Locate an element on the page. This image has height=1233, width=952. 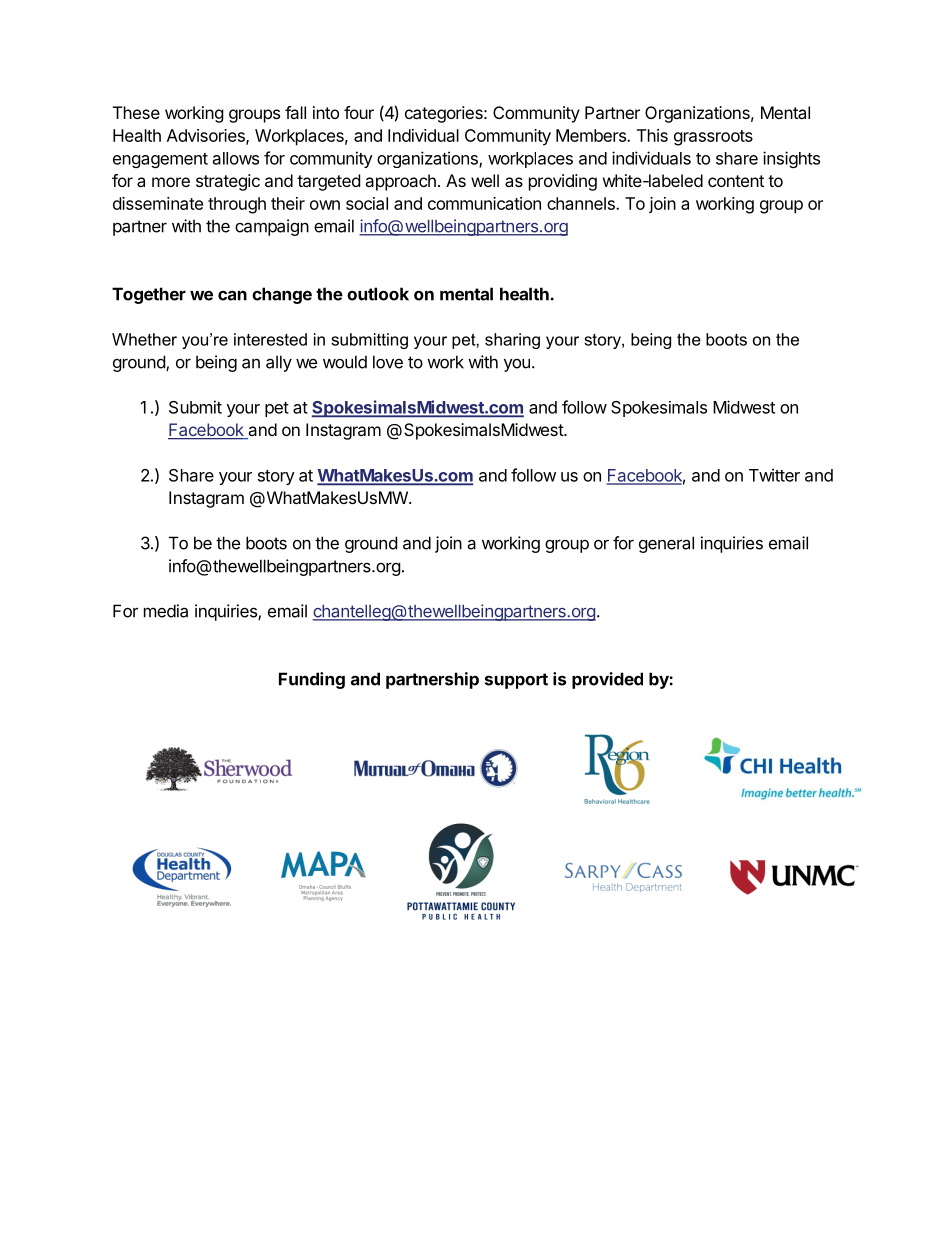
provided is located at coordinates (607, 680).
